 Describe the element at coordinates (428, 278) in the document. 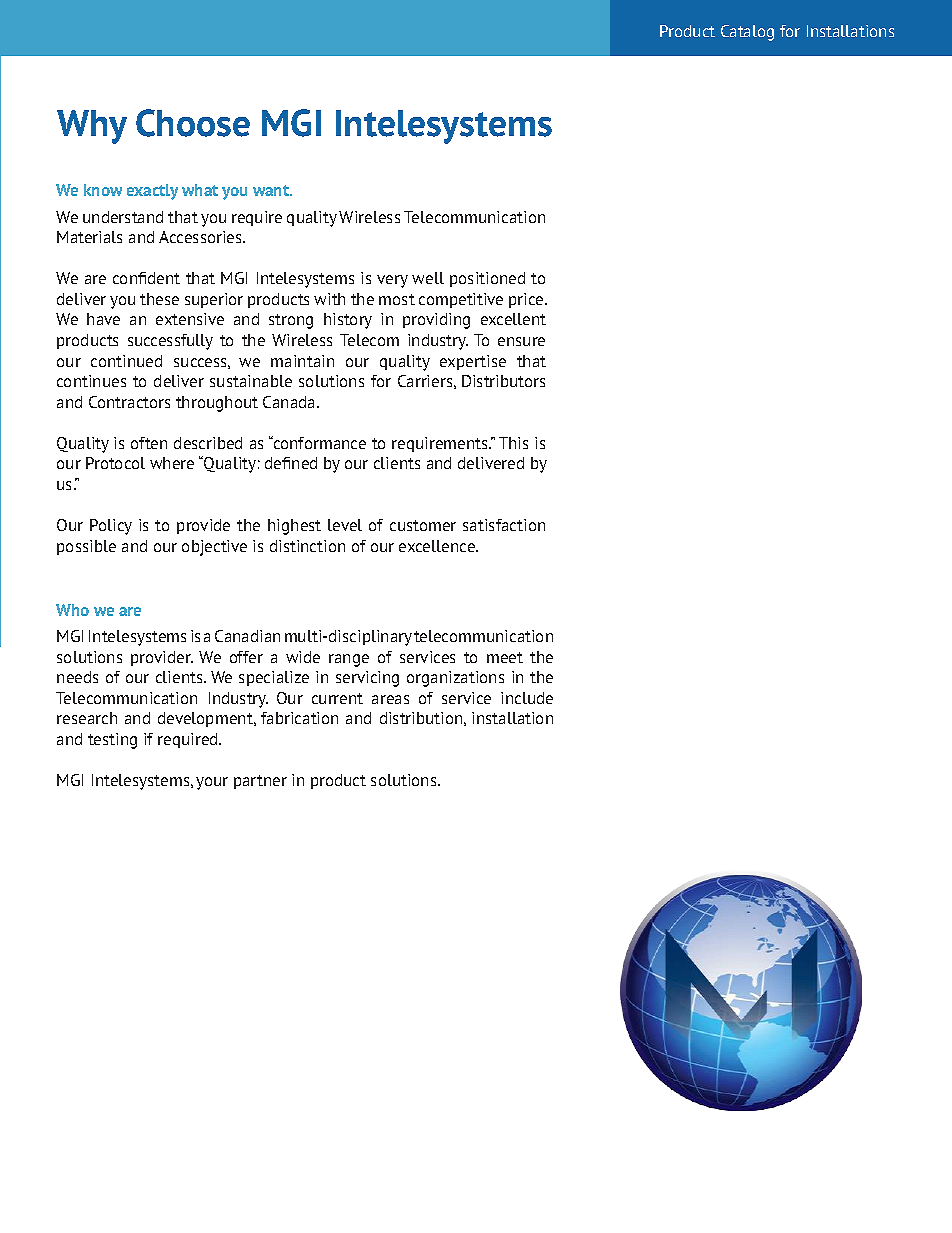

I see `well` at that location.
